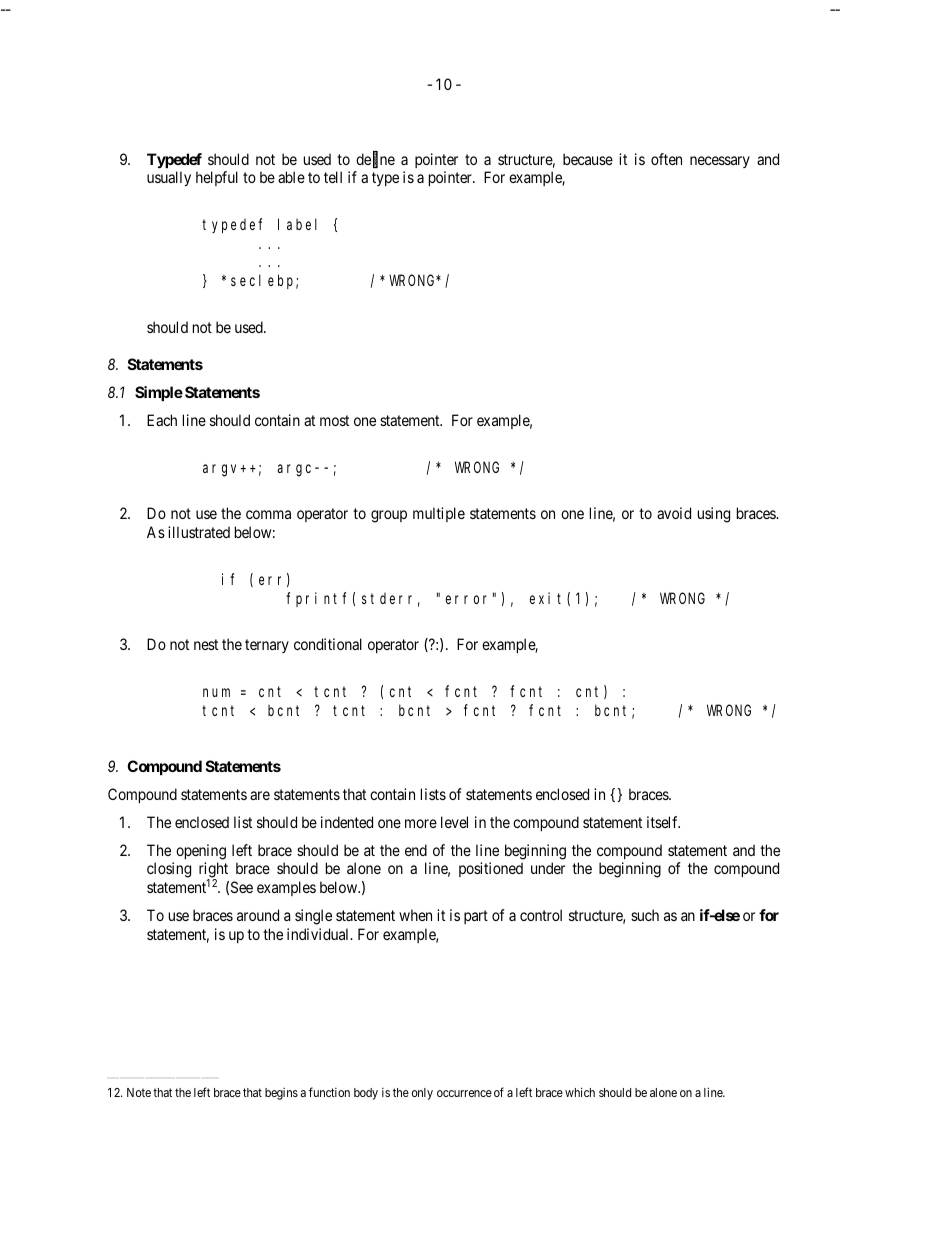  I want to click on Note, so click(139, 1092).
